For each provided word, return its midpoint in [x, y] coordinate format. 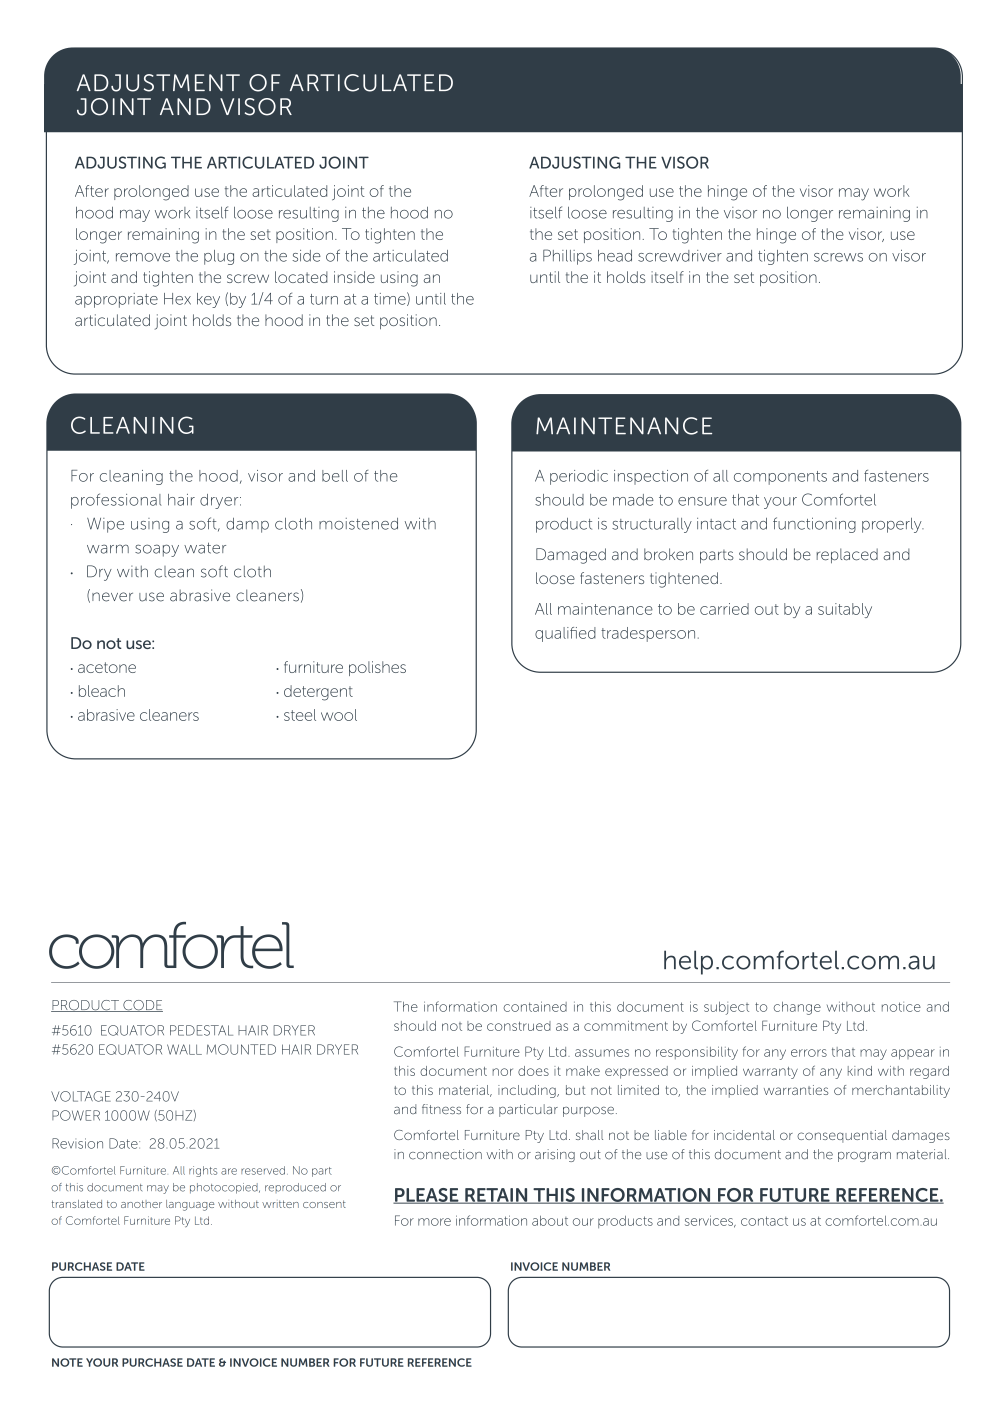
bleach [102, 691]
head [615, 256]
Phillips [567, 257]
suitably [845, 610]
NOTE [67, 1362]
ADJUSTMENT [158, 83]
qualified [565, 634]
